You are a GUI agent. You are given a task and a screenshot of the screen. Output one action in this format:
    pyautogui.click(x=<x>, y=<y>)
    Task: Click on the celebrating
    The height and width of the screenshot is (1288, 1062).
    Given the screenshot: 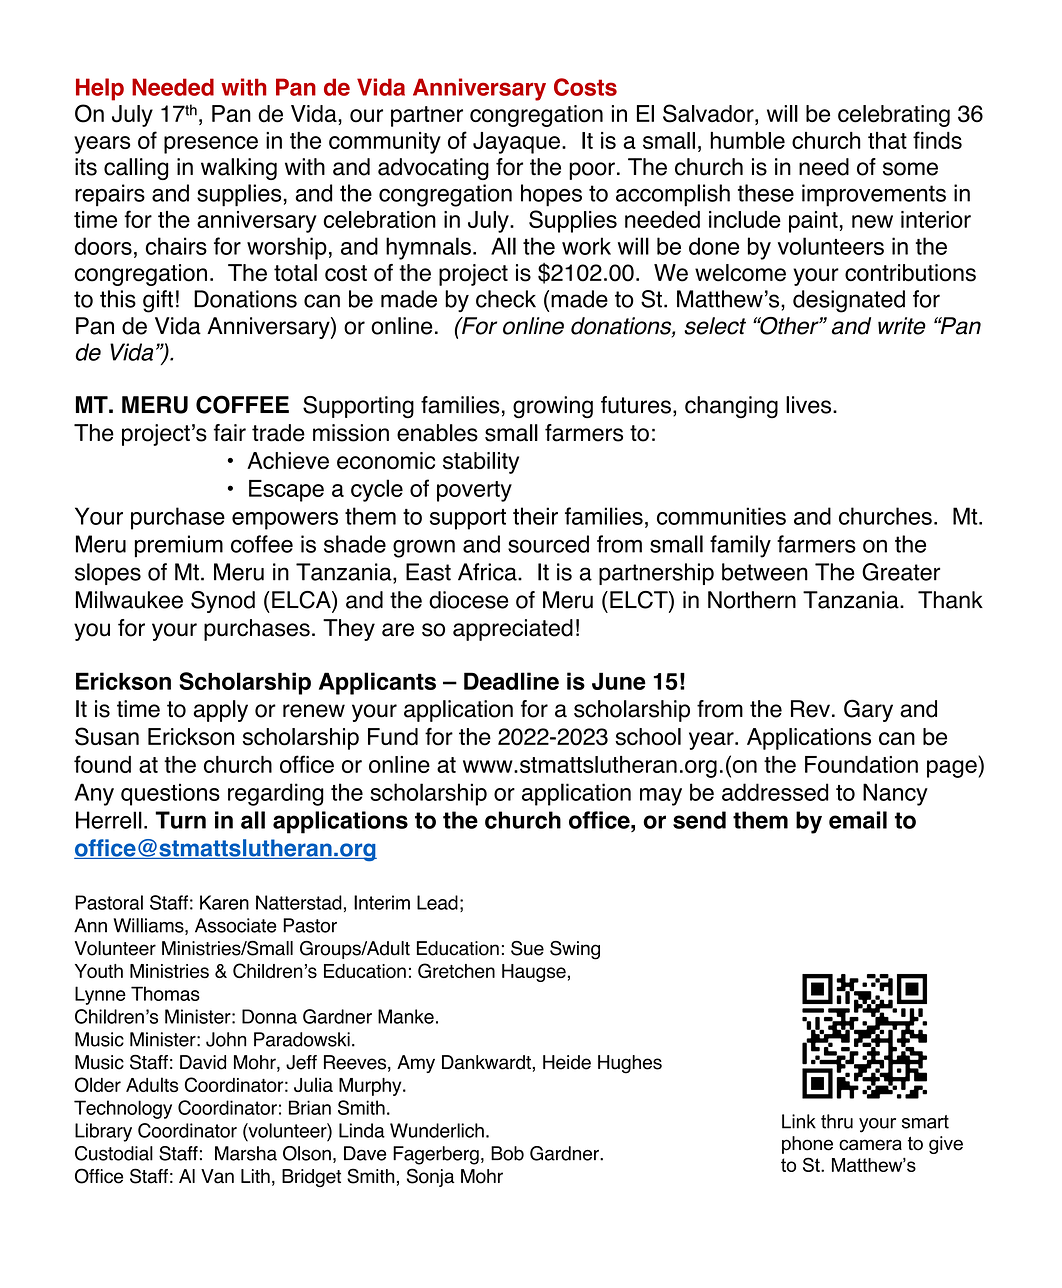 What is the action you would take?
    pyautogui.click(x=894, y=116)
